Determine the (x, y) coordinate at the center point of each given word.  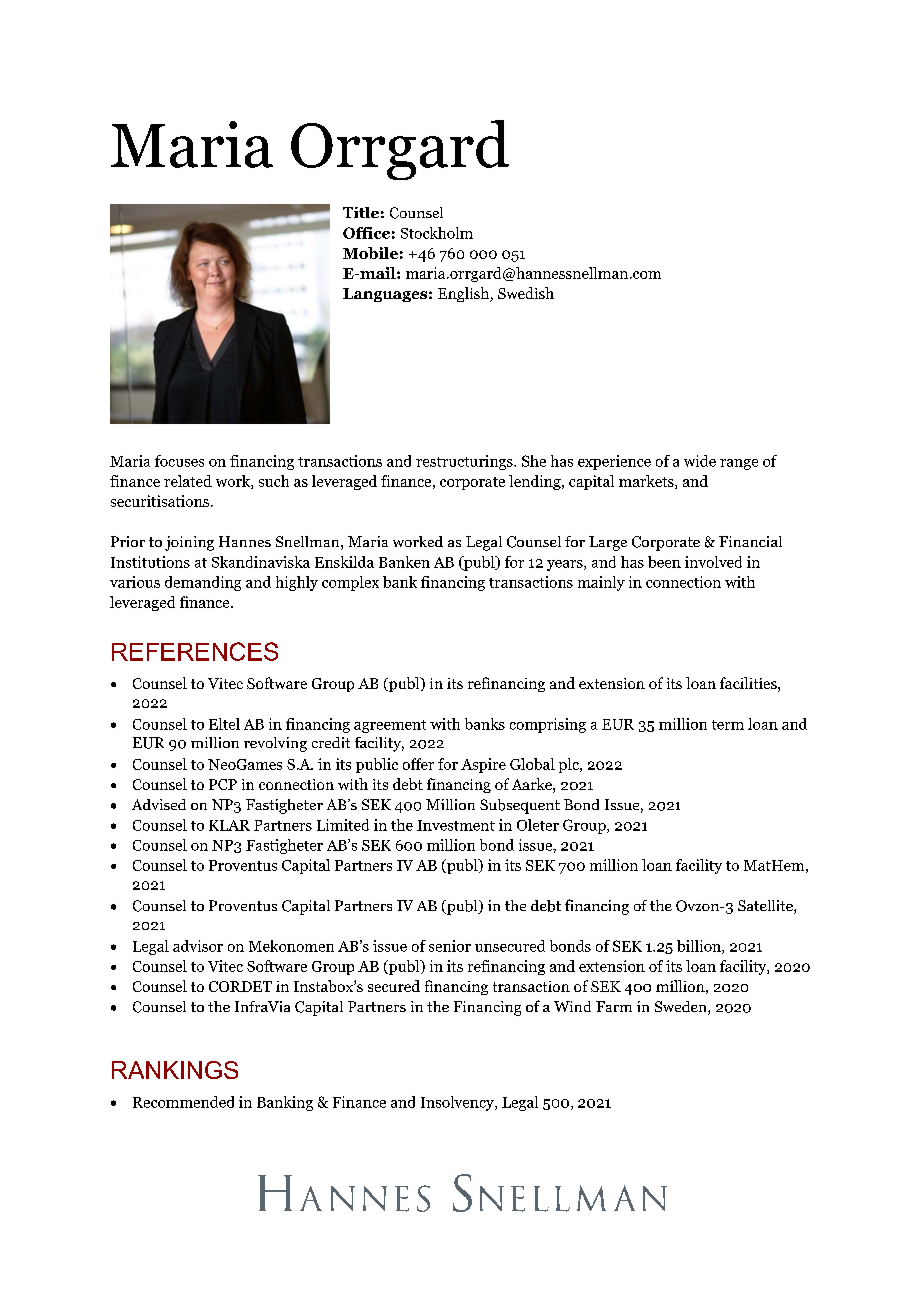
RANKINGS (175, 1070)
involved (713, 562)
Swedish (526, 293)
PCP (223, 784)
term (728, 725)
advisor (198, 946)
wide (700, 461)
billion (700, 947)
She (534, 461)
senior (450, 946)
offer (418, 764)
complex (350, 583)
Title (361, 212)
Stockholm (437, 233)
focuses (179, 461)
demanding (203, 583)
